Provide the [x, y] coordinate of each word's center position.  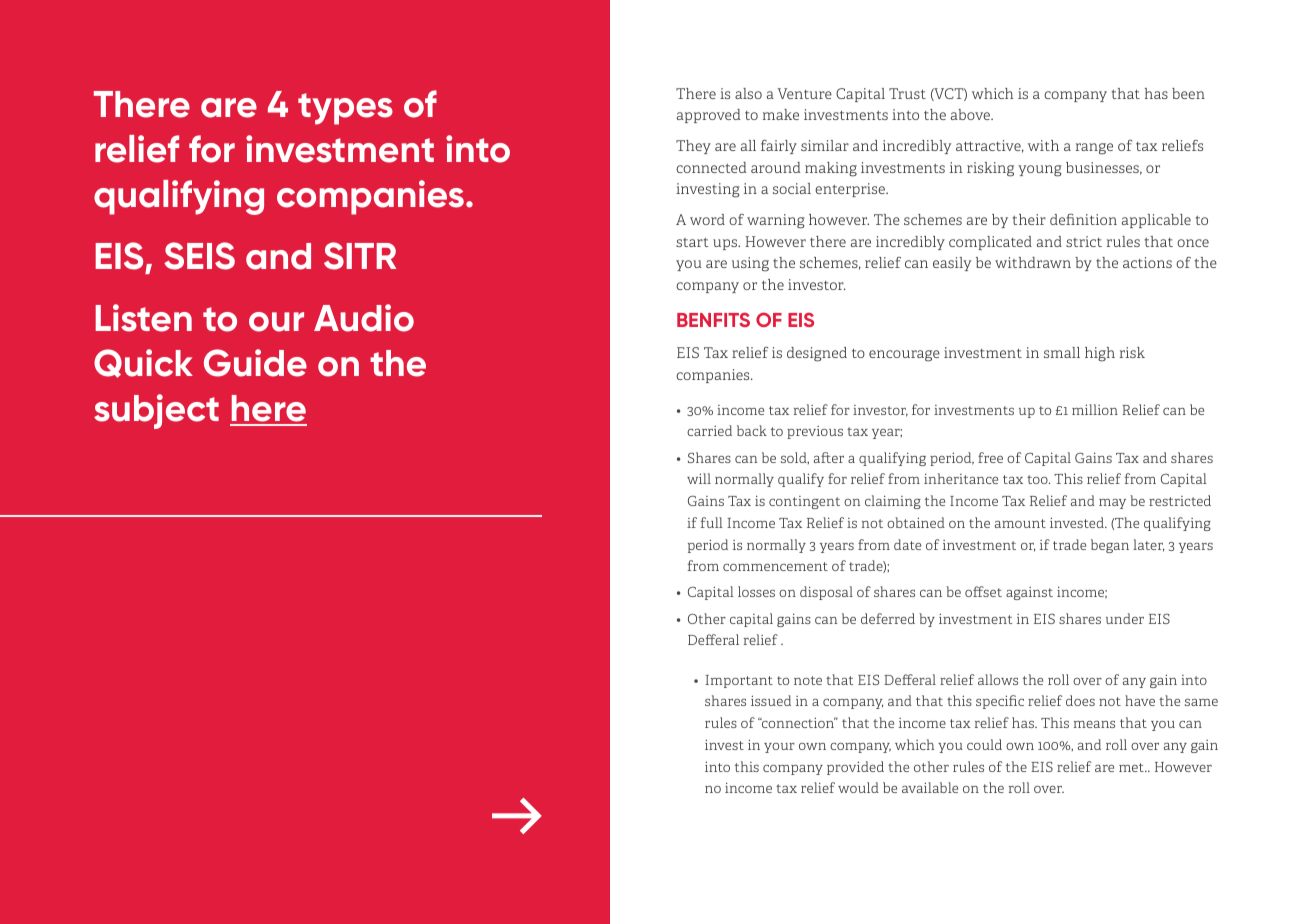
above [972, 114]
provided [855, 768]
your [779, 748]
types [345, 109]
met [1132, 767]
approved [709, 116]
